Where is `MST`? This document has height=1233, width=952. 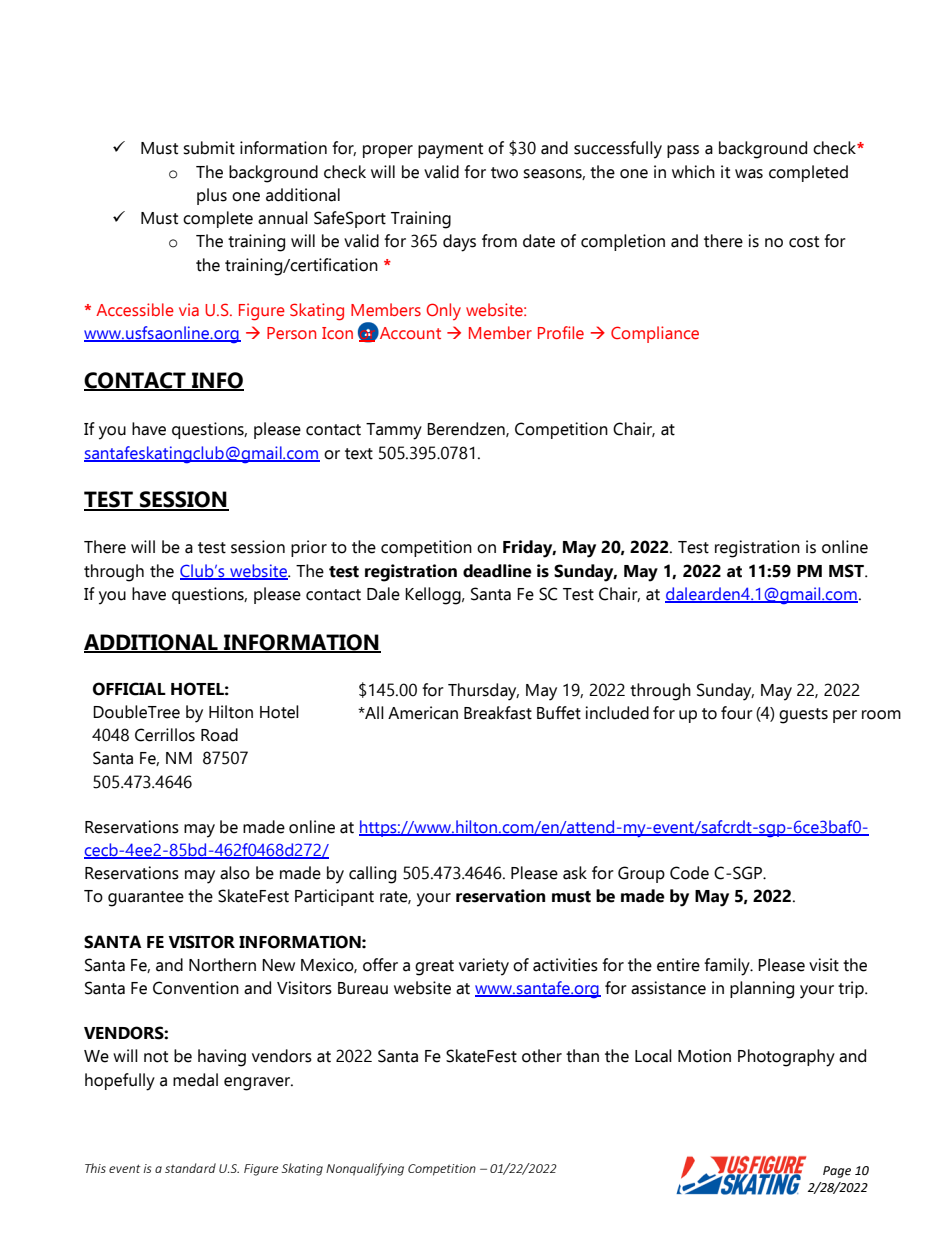
MST is located at coordinates (848, 571).
